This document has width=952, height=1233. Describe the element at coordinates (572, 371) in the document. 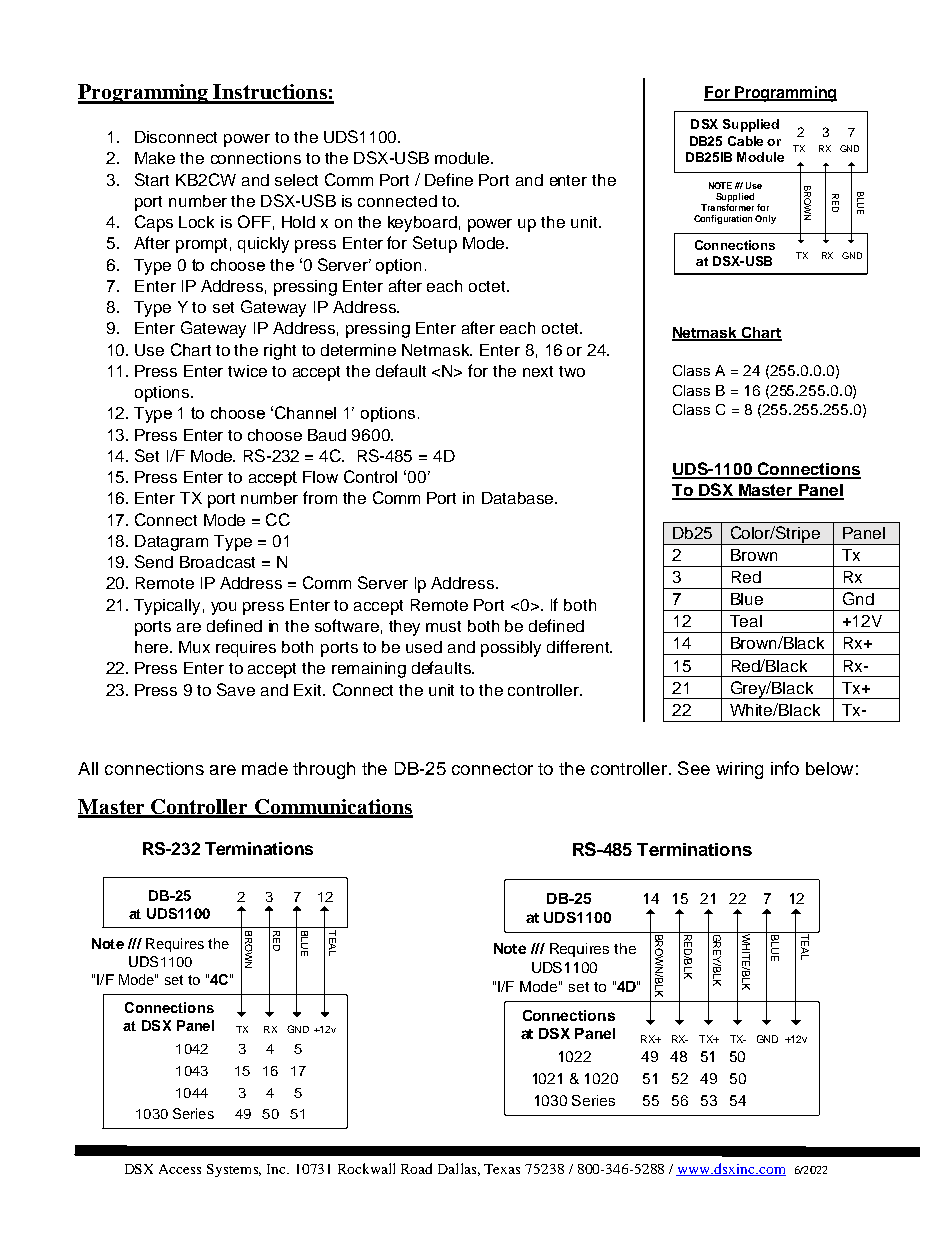

I see `two` at that location.
